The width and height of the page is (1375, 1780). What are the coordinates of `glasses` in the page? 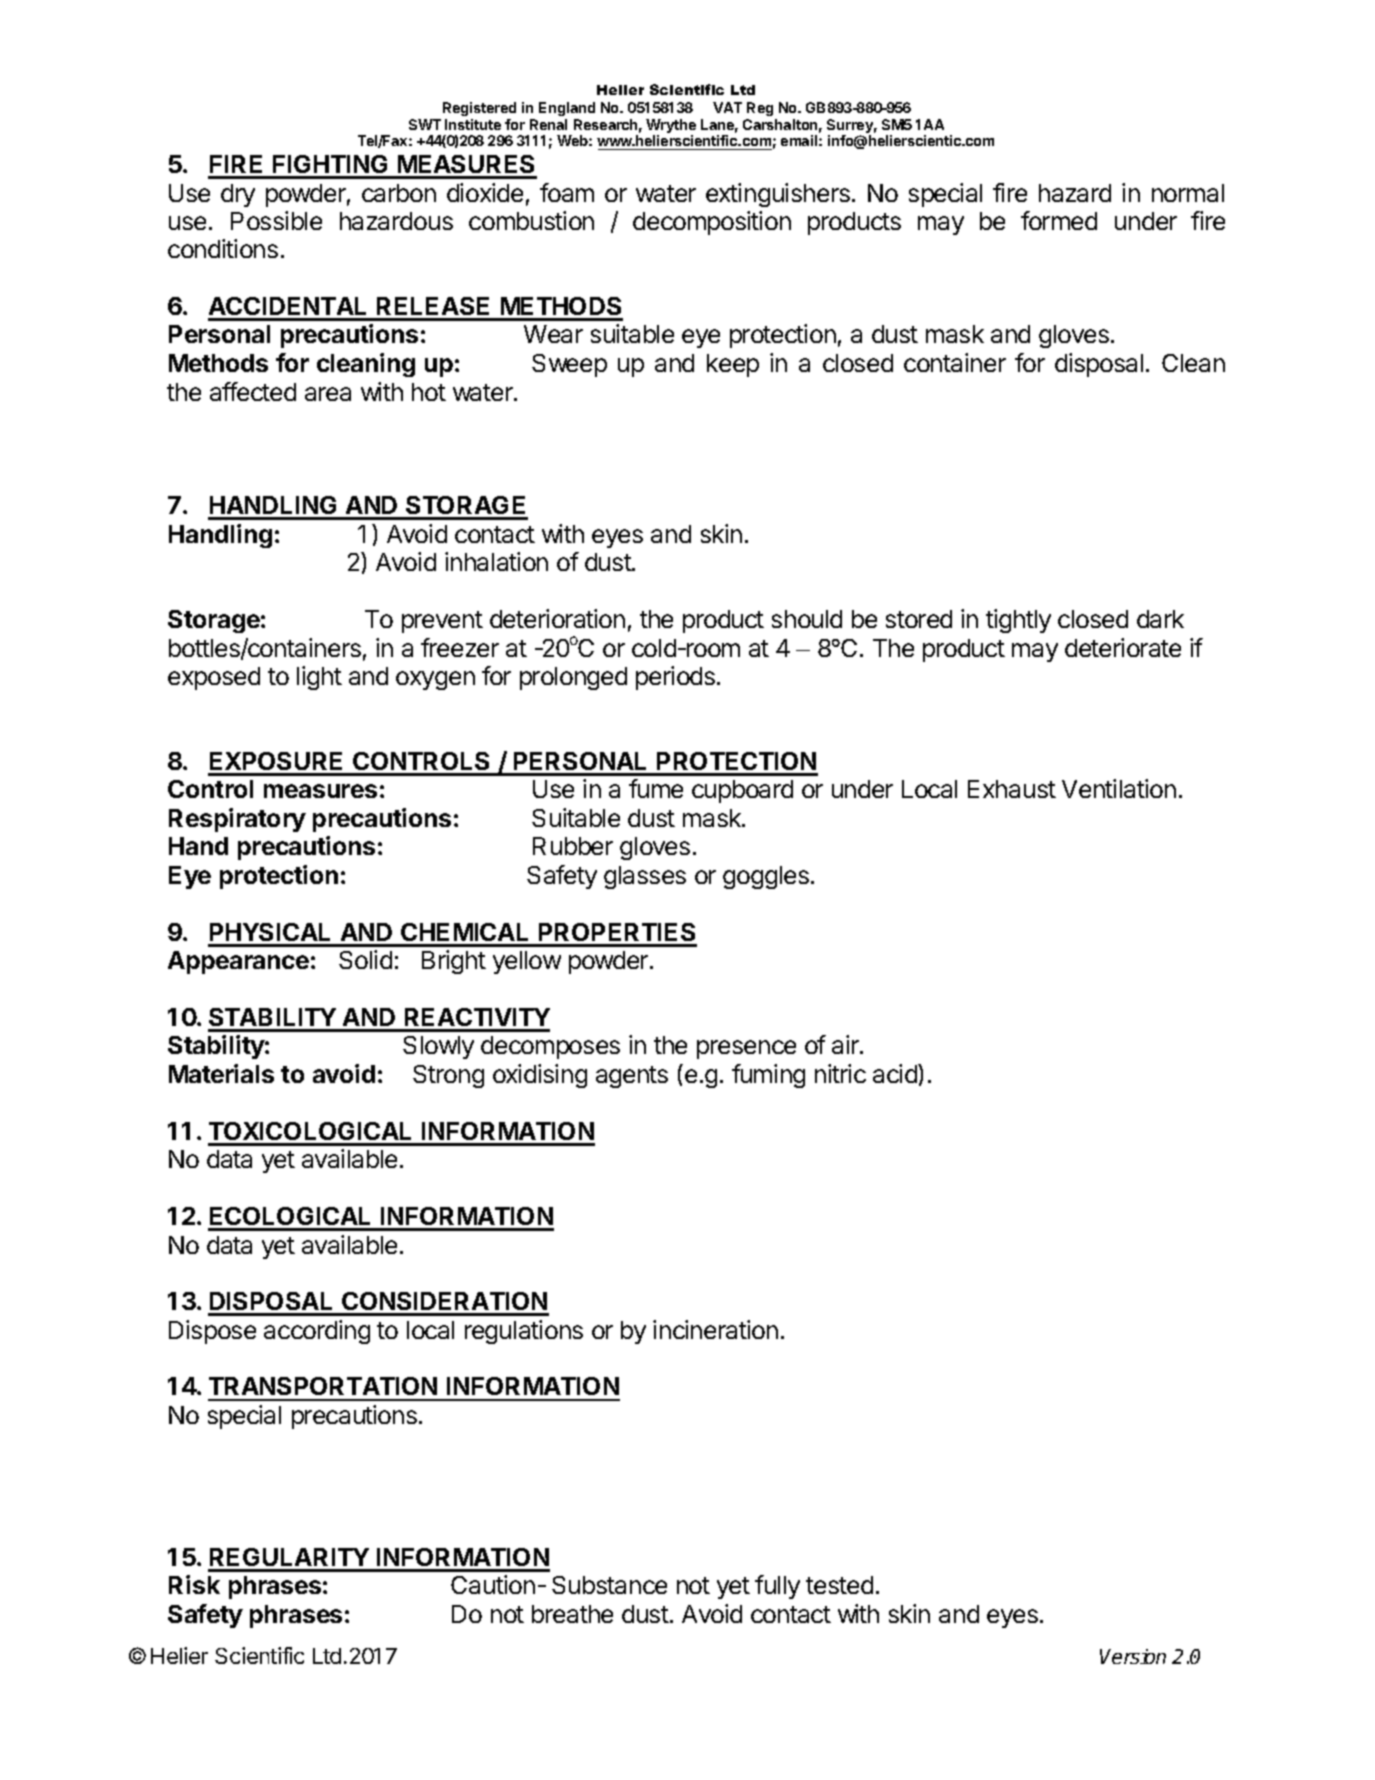 It's located at (645, 877).
